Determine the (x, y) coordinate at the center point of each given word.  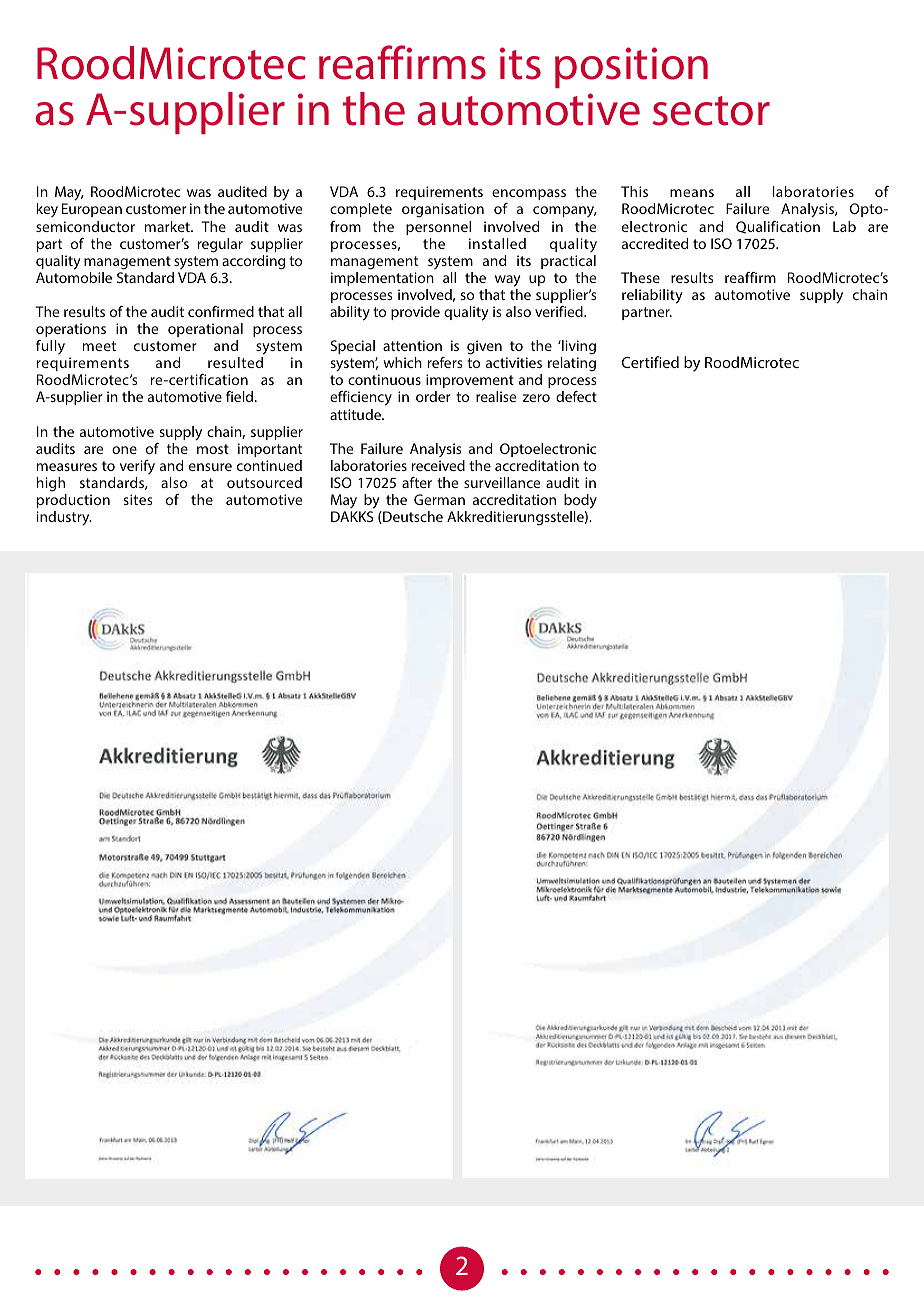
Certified (650, 362)
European (92, 210)
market (168, 226)
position (631, 67)
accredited (655, 243)
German (439, 499)
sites (137, 499)
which (402, 362)
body (580, 501)
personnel (438, 228)
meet (99, 346)
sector (711, 111)
